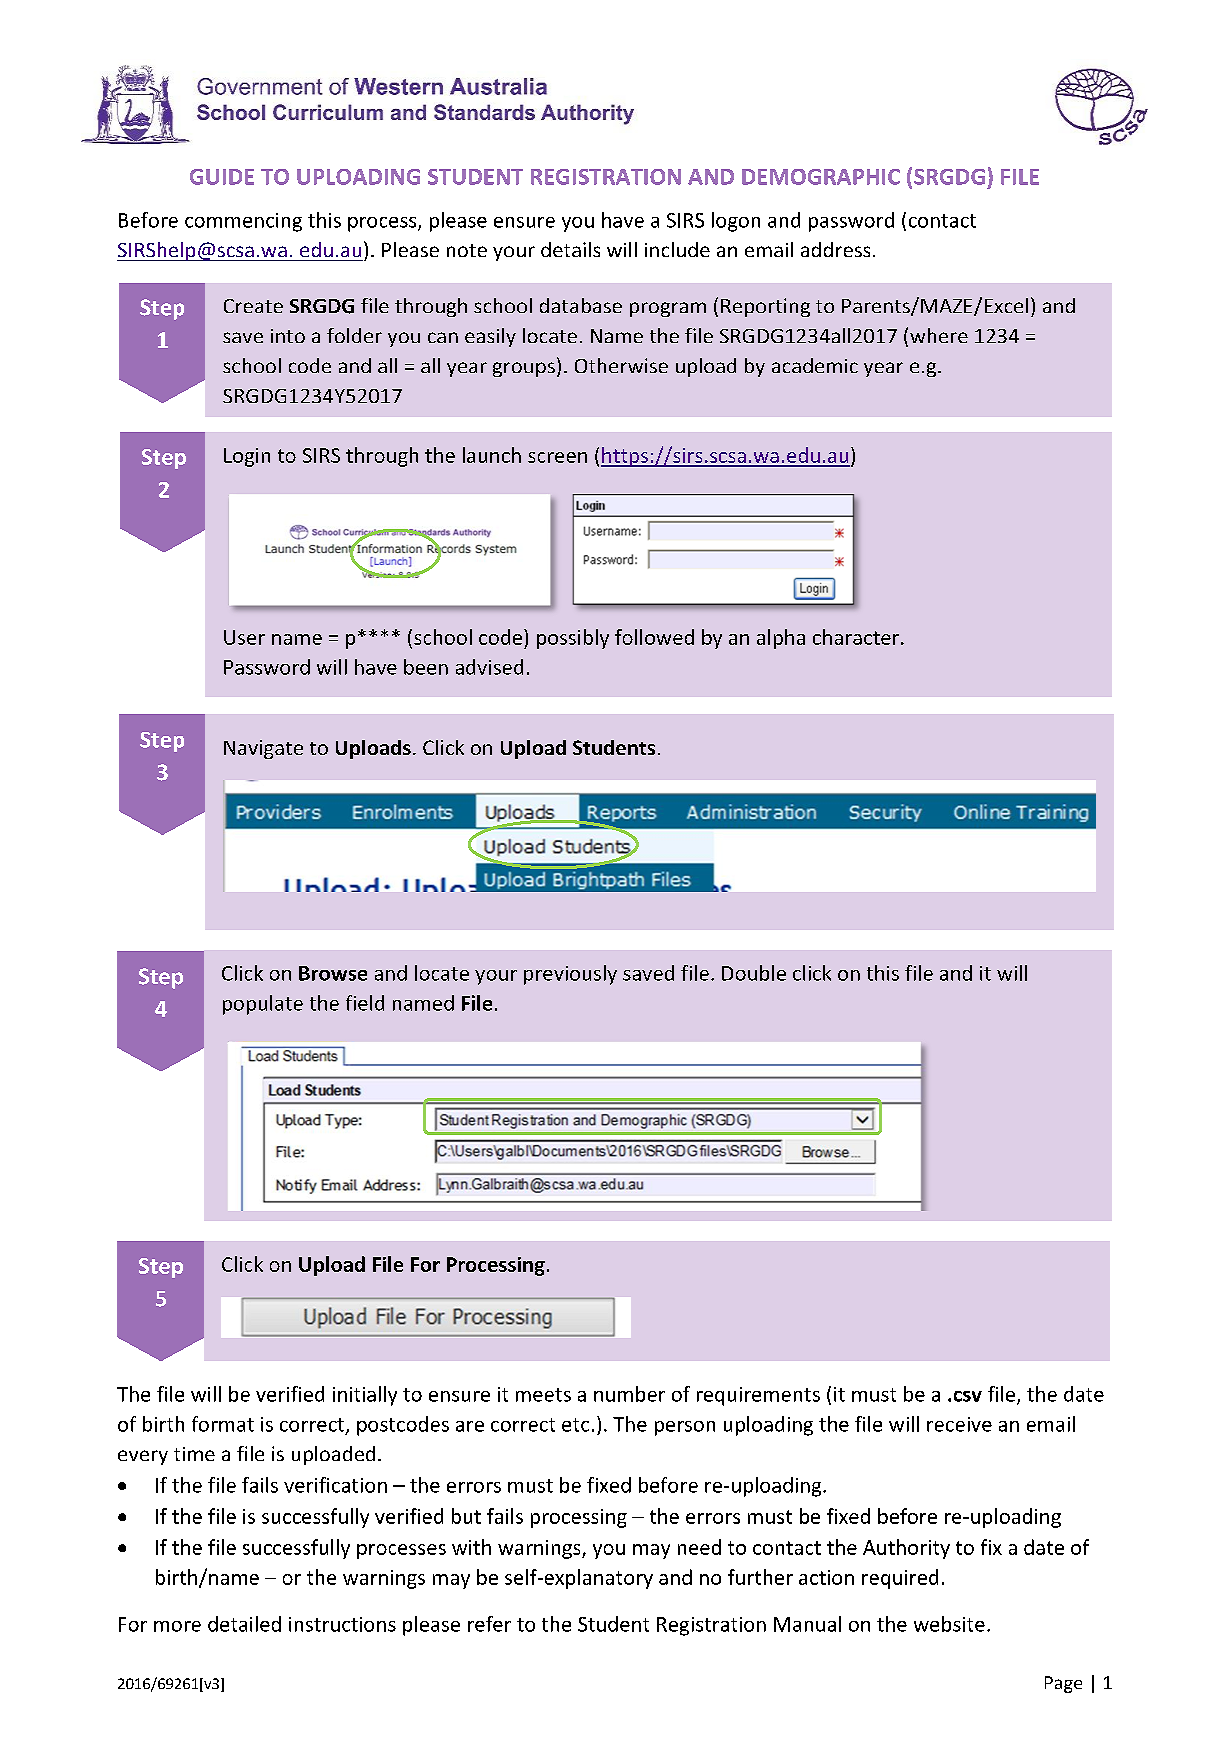 The height and width of the image is (1739, 1230). What do you see at coordinates (573, 639) in the image?
I see `possibly` at bounding box center [573, 639].
